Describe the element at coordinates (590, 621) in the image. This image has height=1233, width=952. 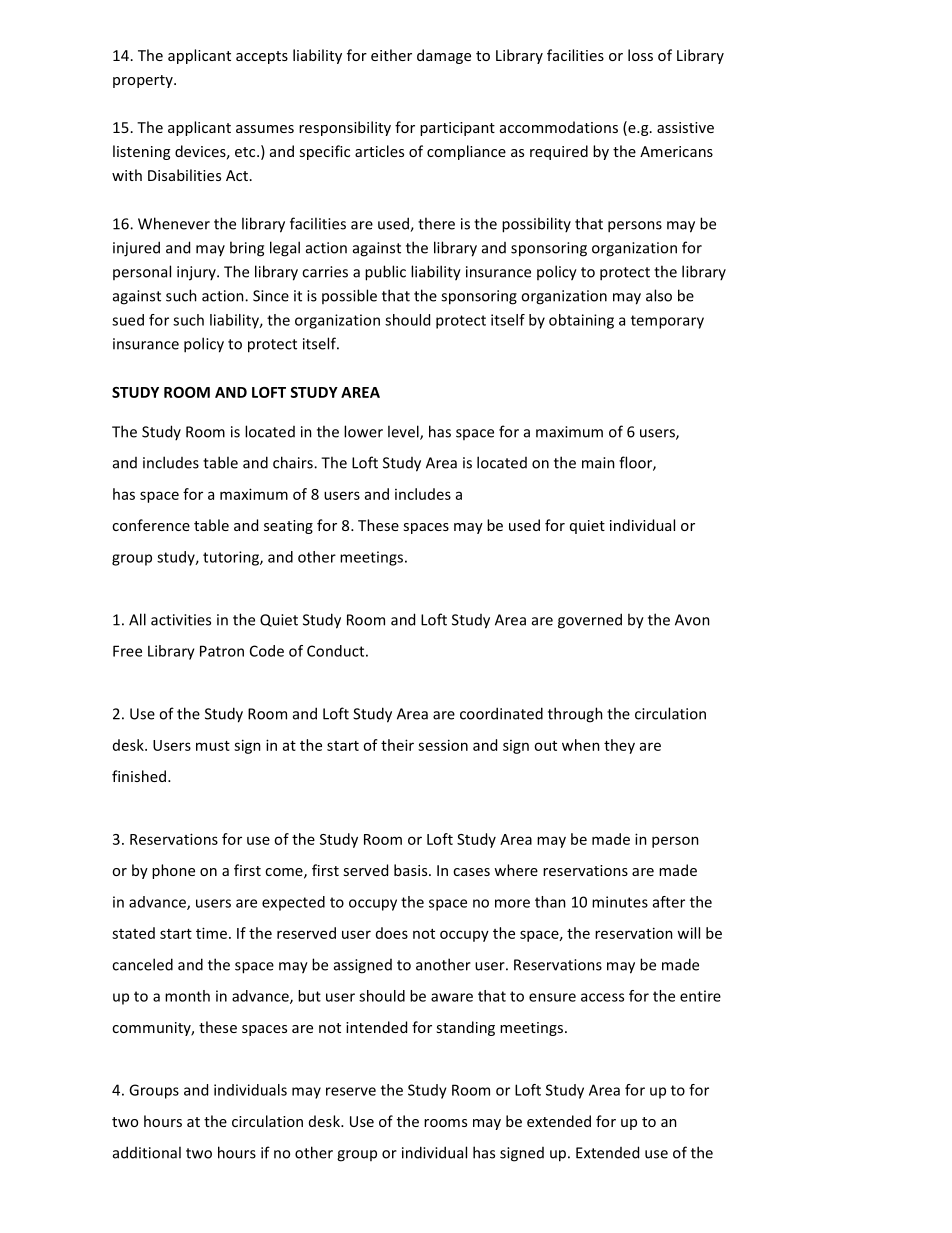
I see `governed` at that location.
